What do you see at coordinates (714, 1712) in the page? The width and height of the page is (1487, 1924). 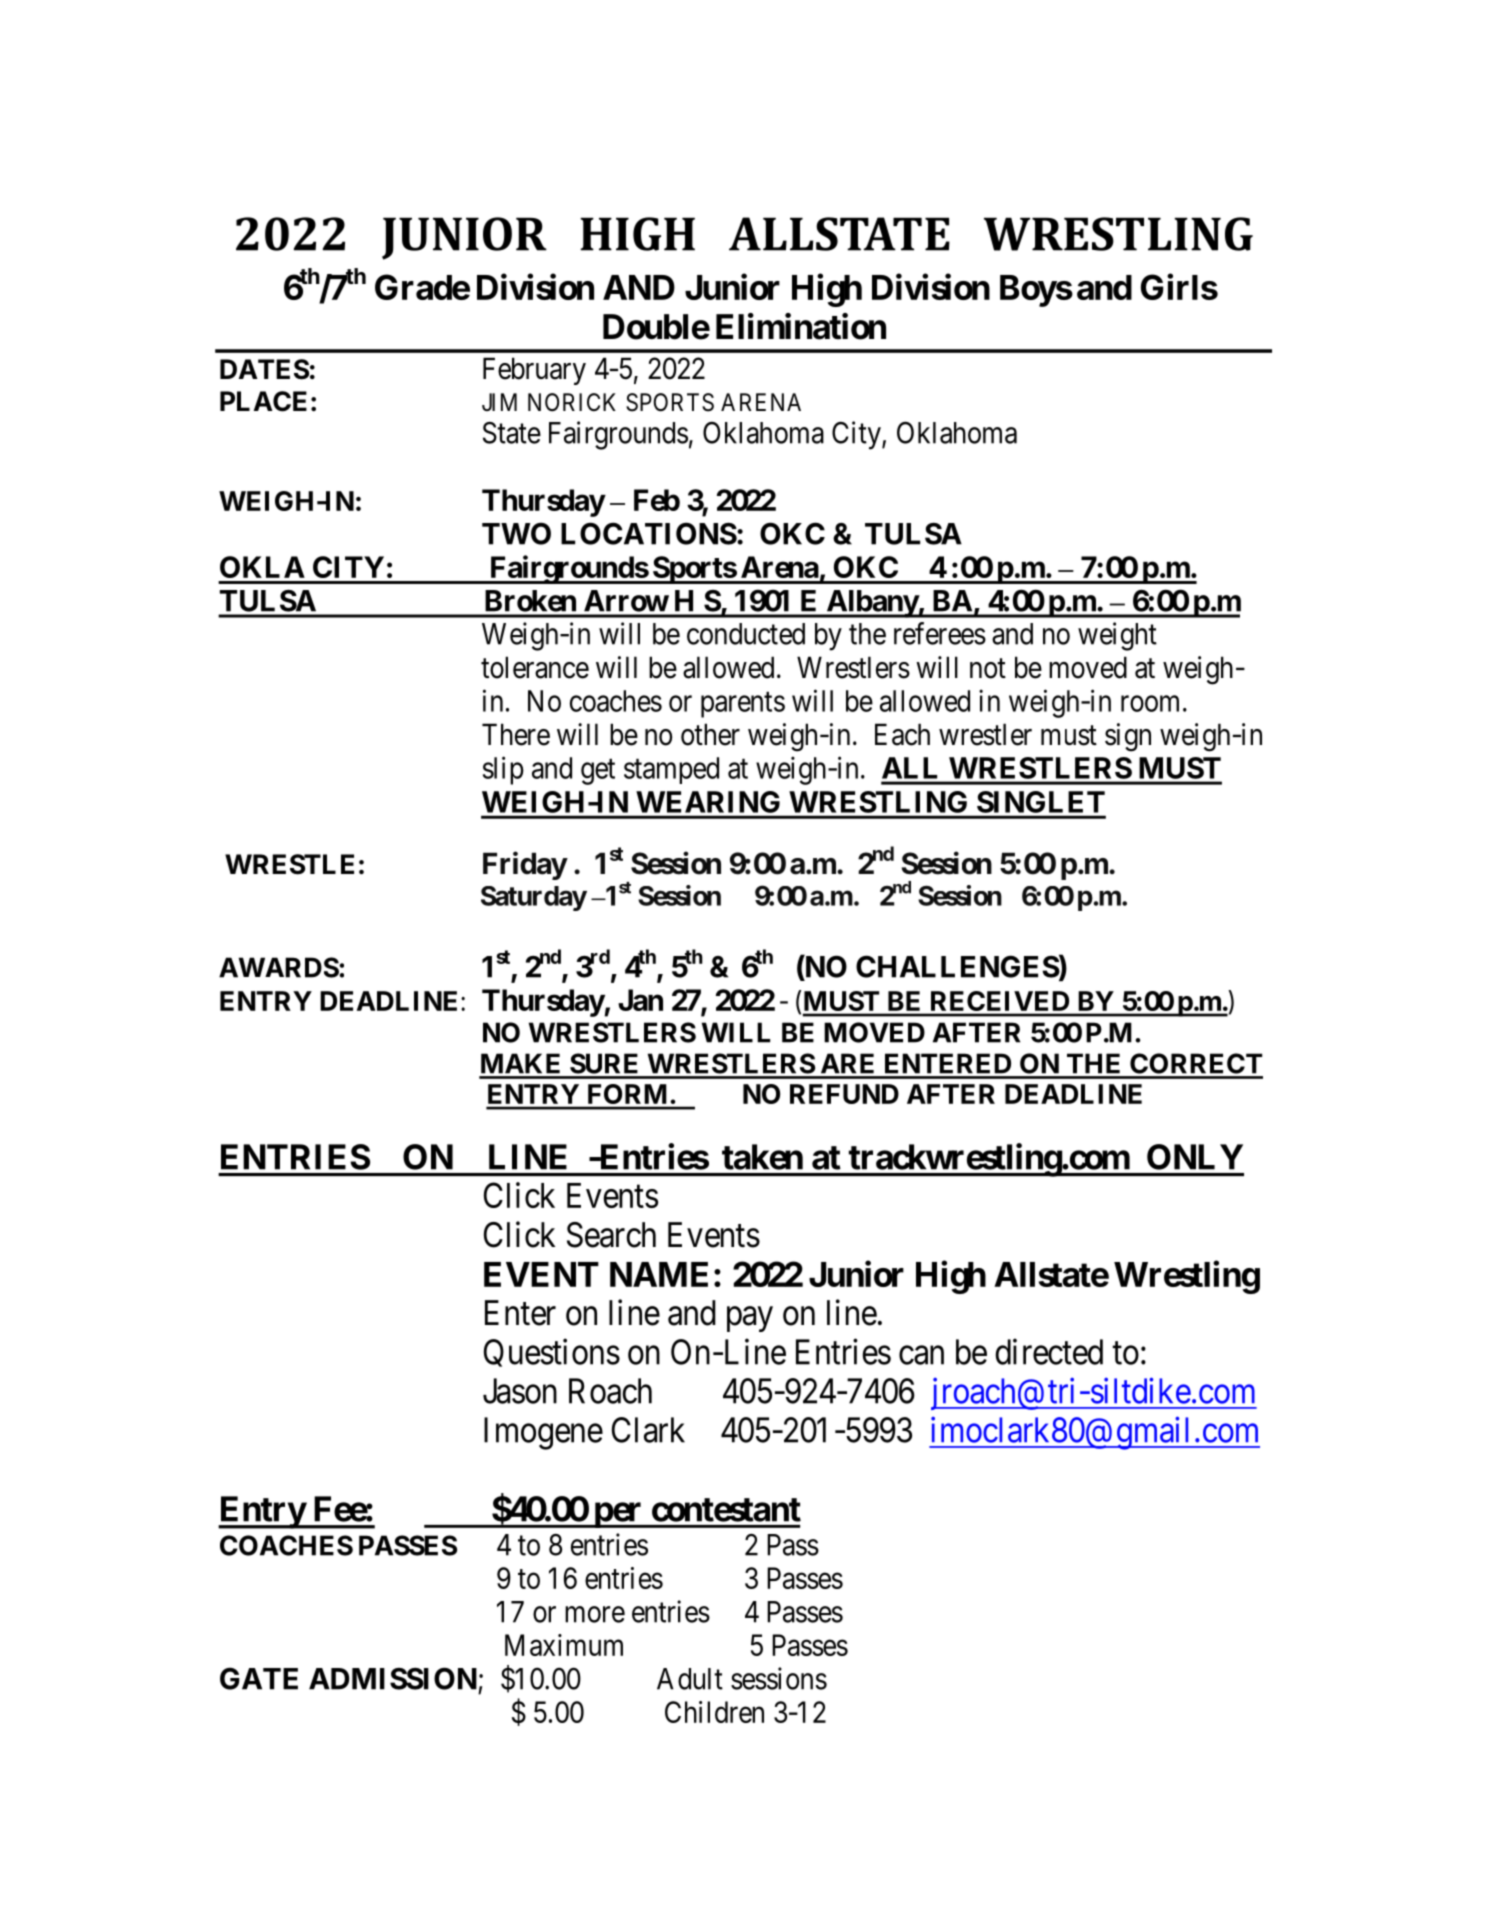 I see `Children` at bounding box center [714, 1712].
